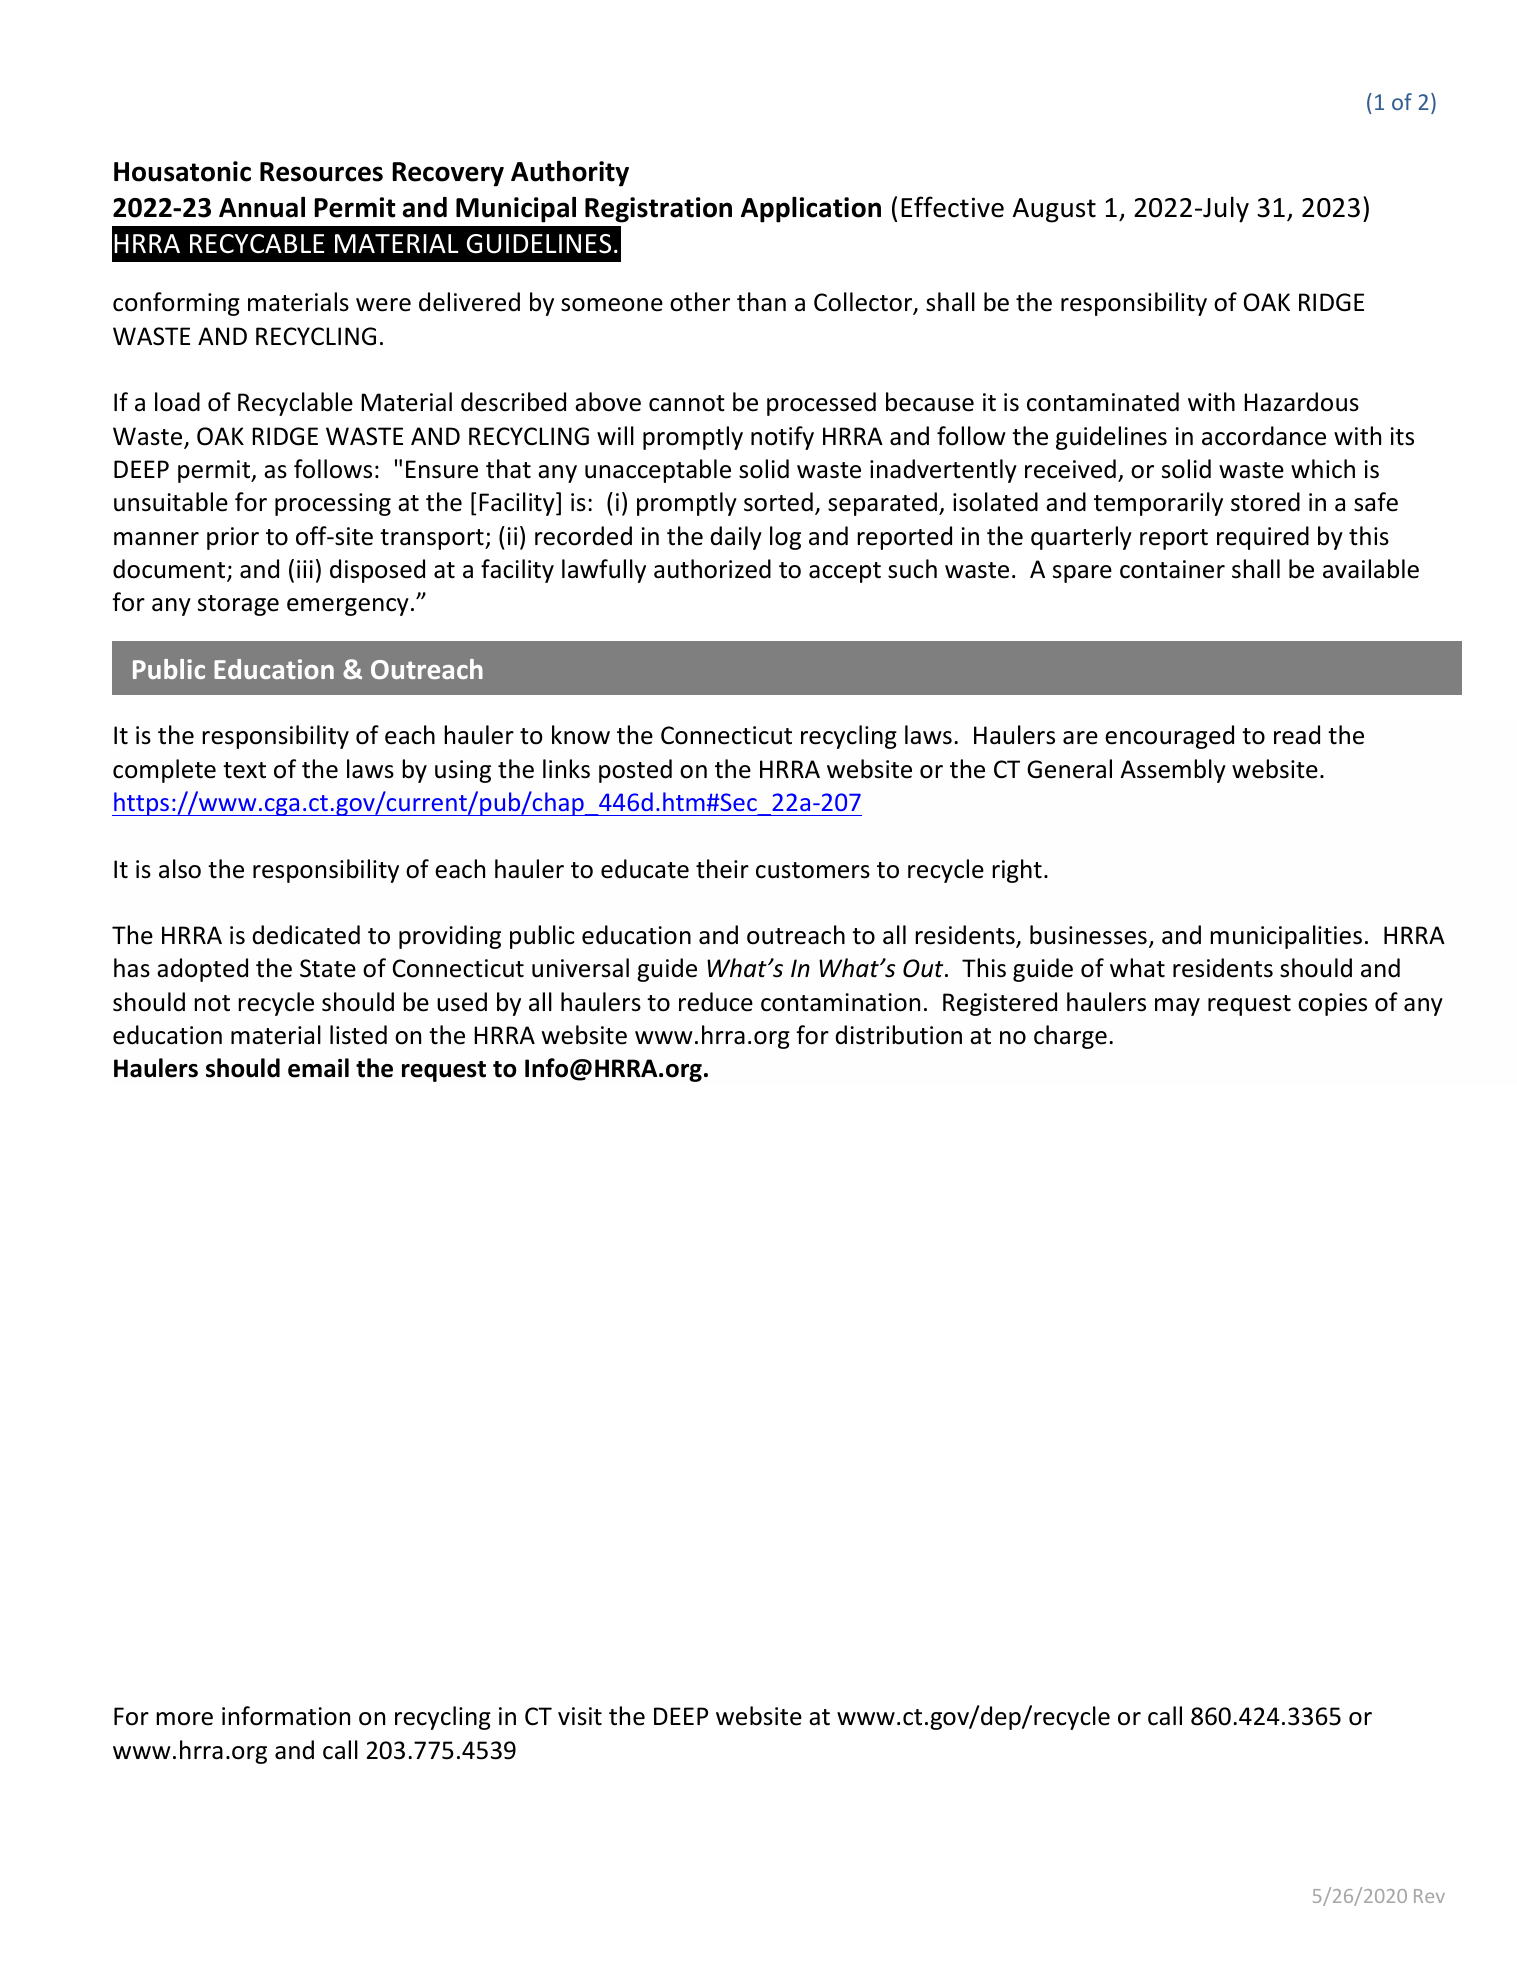 The height and width of the screenshot is (1964, 1517). Describe the element at coordinates (580, 1716) in the screenshot. I see `visit` at that location.
